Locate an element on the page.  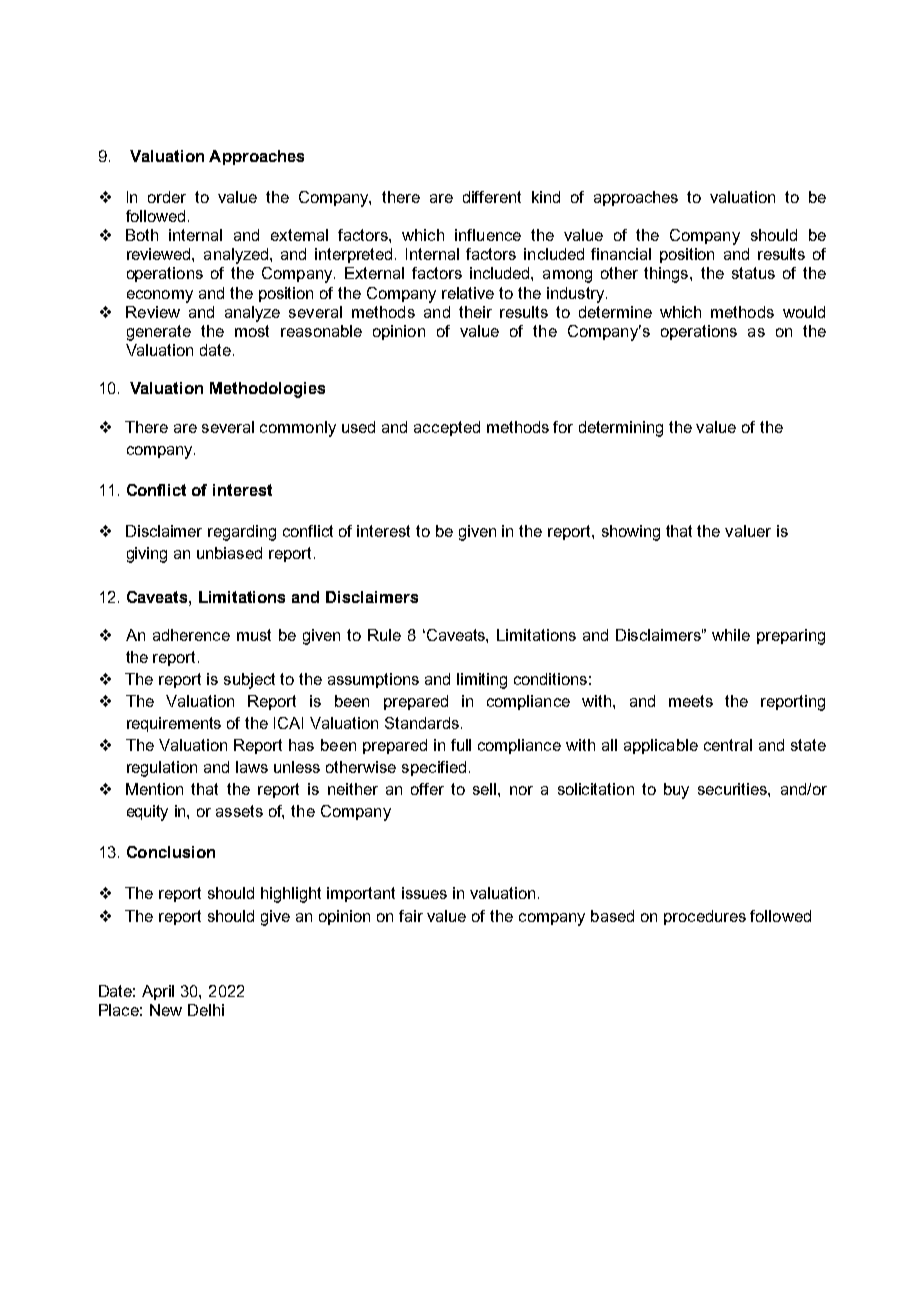
adherence is located at coordinates (191, 635).
